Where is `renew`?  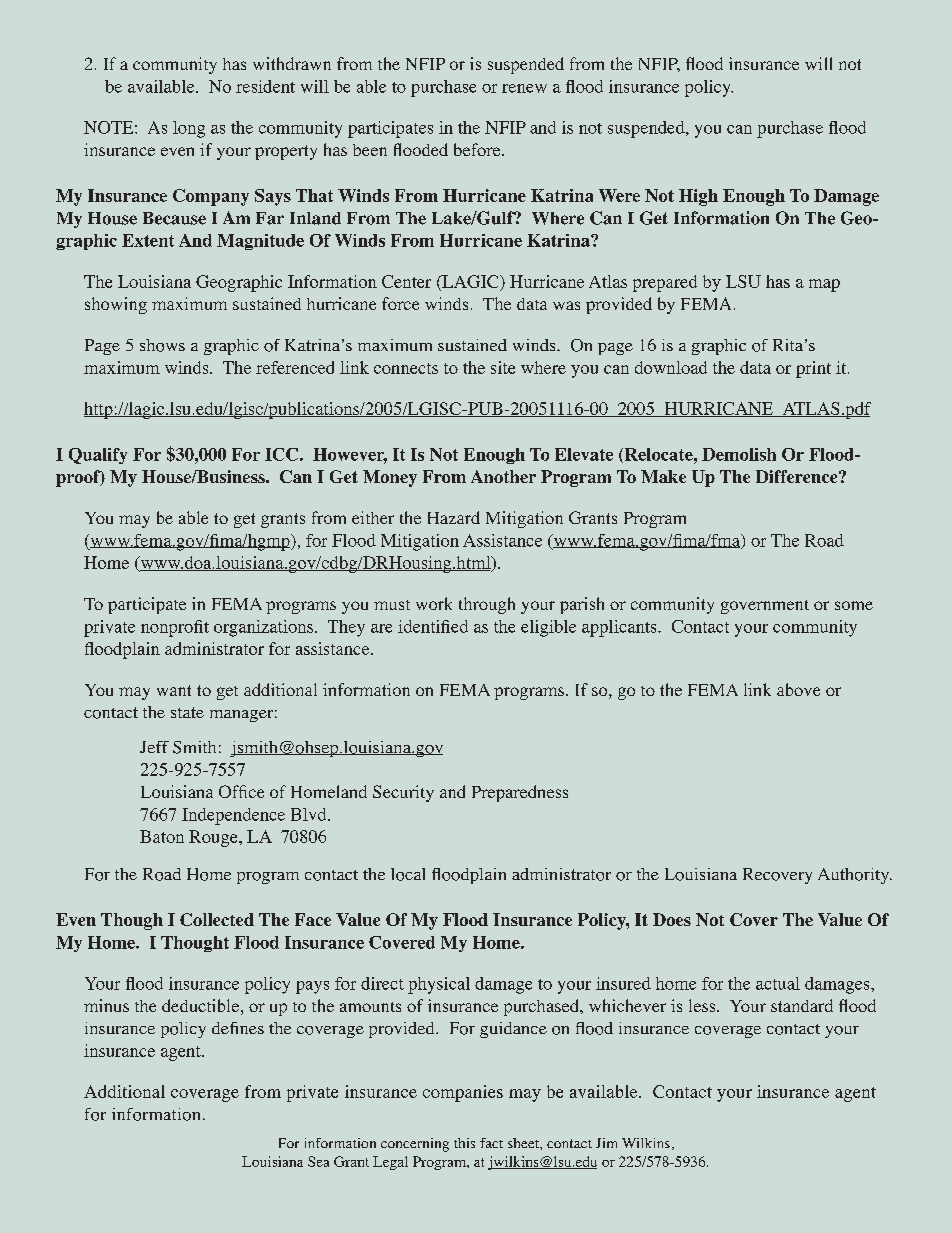
renew is located at coordinates (524, 88).
